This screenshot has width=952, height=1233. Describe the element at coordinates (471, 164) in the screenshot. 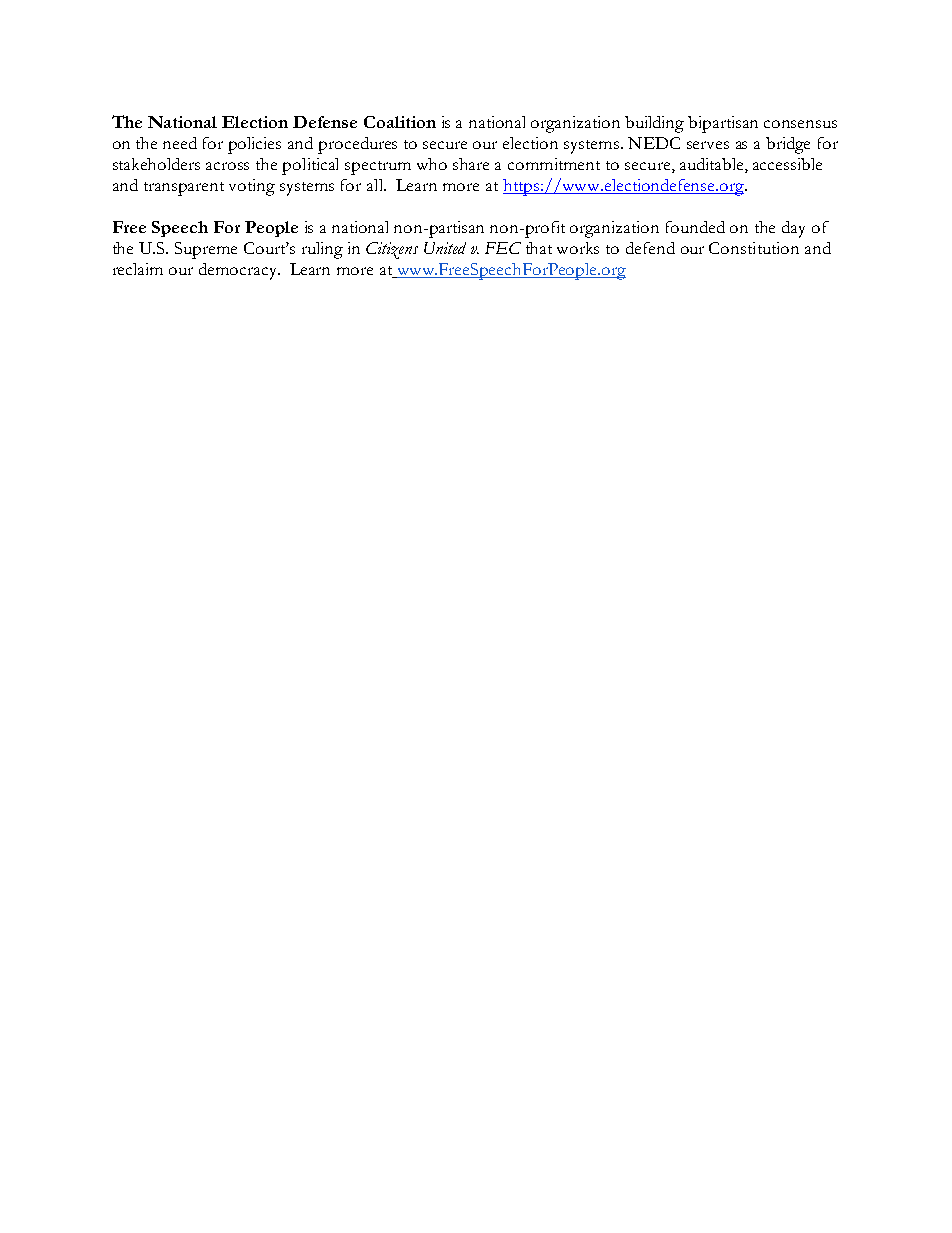

I see `share` at that location.
